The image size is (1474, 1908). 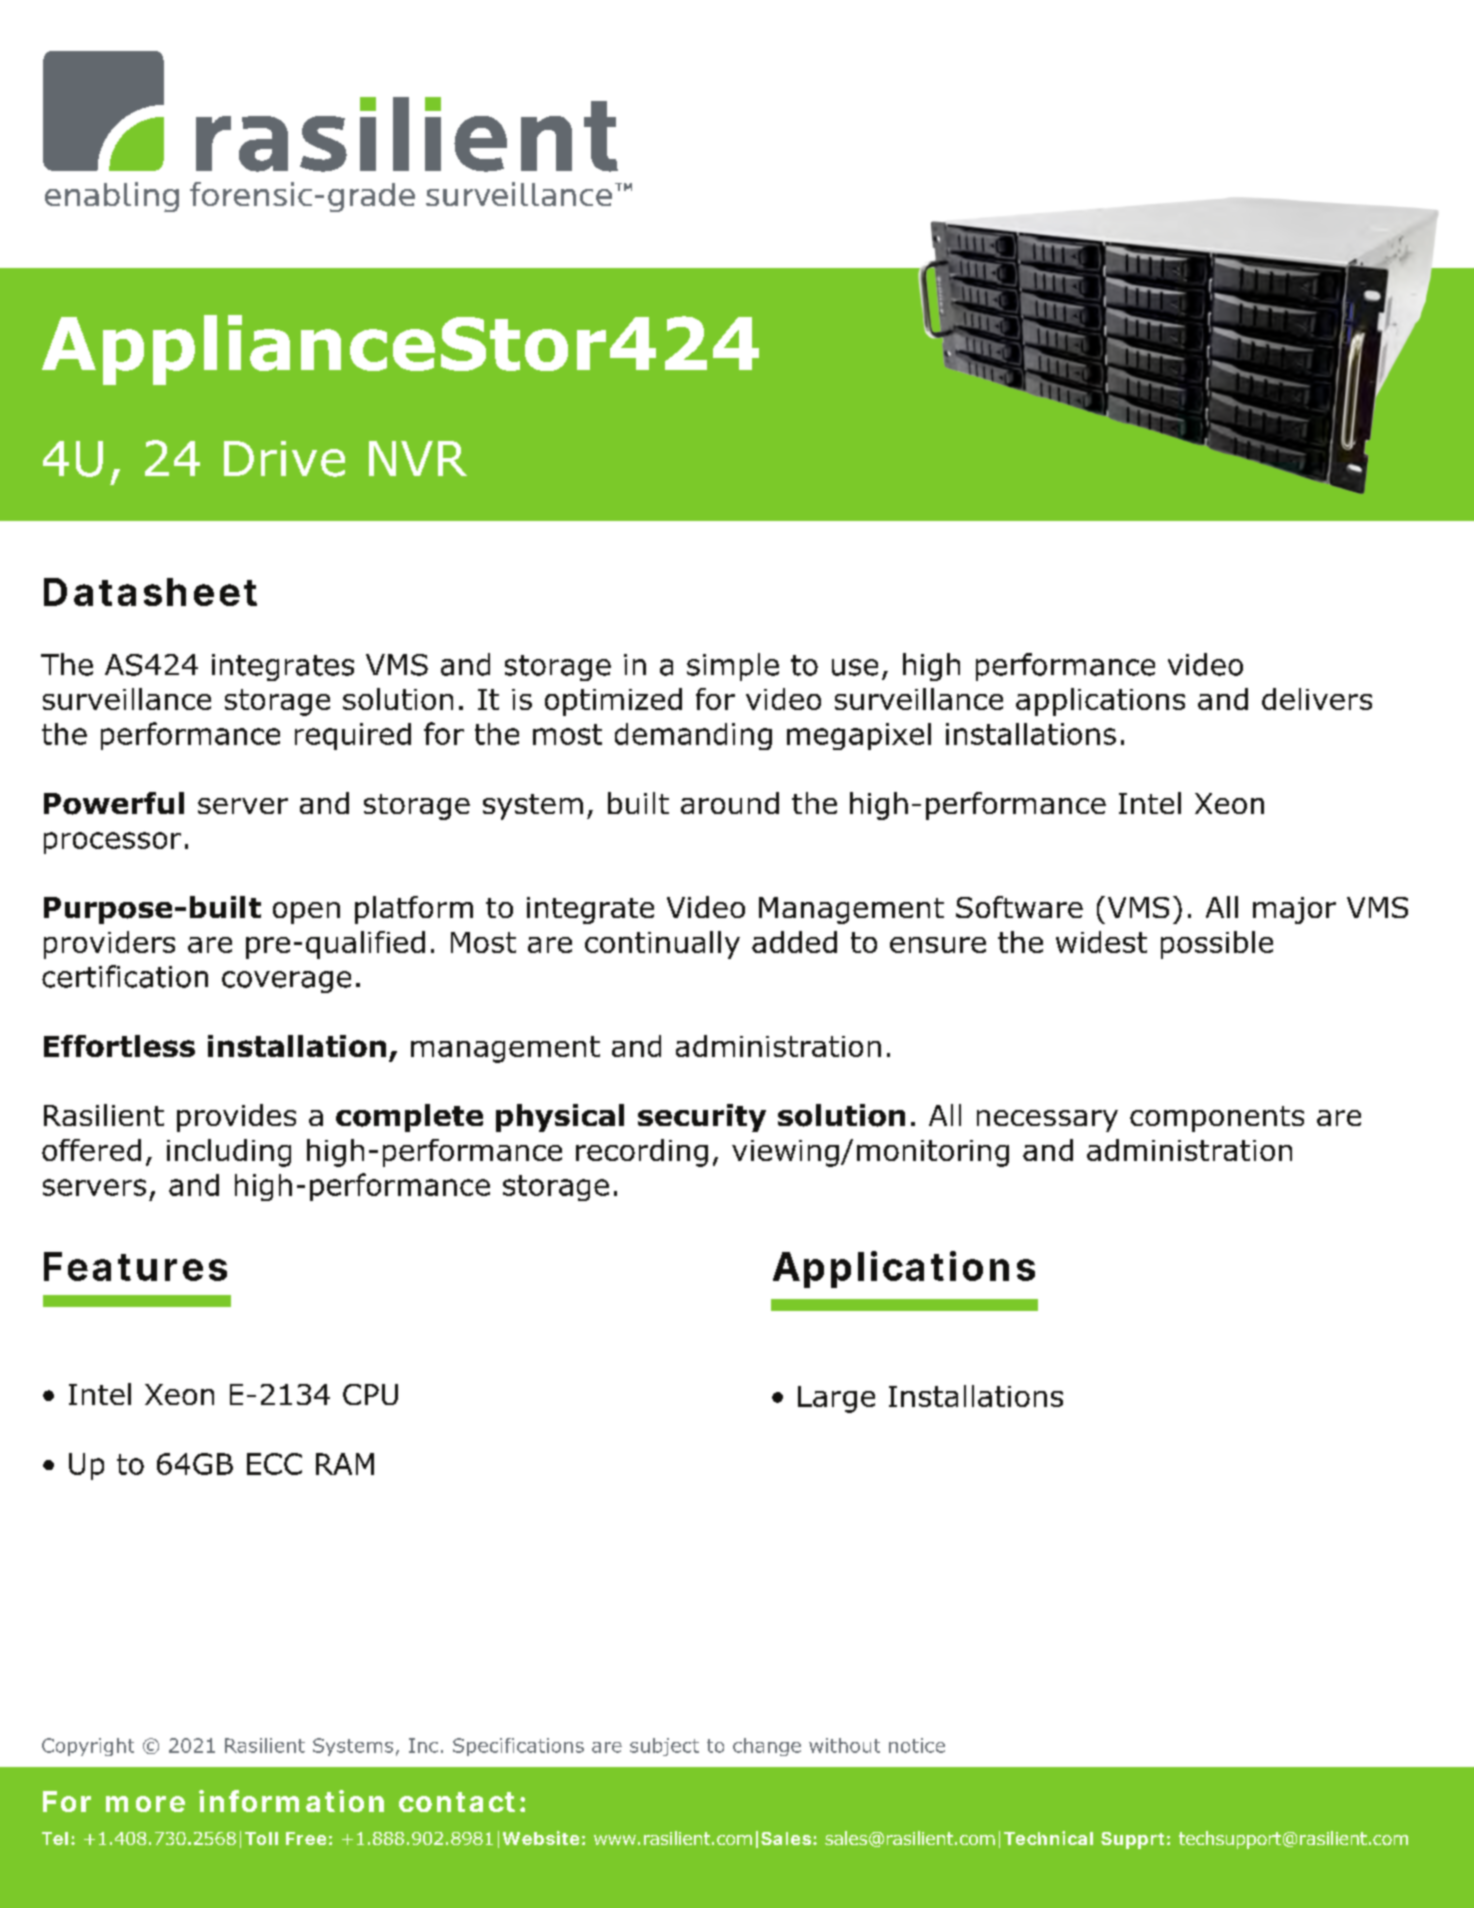 What do you see at coordinates (306, 913) in the screenshot?
I see `open` at bounding box center [306, 913].
